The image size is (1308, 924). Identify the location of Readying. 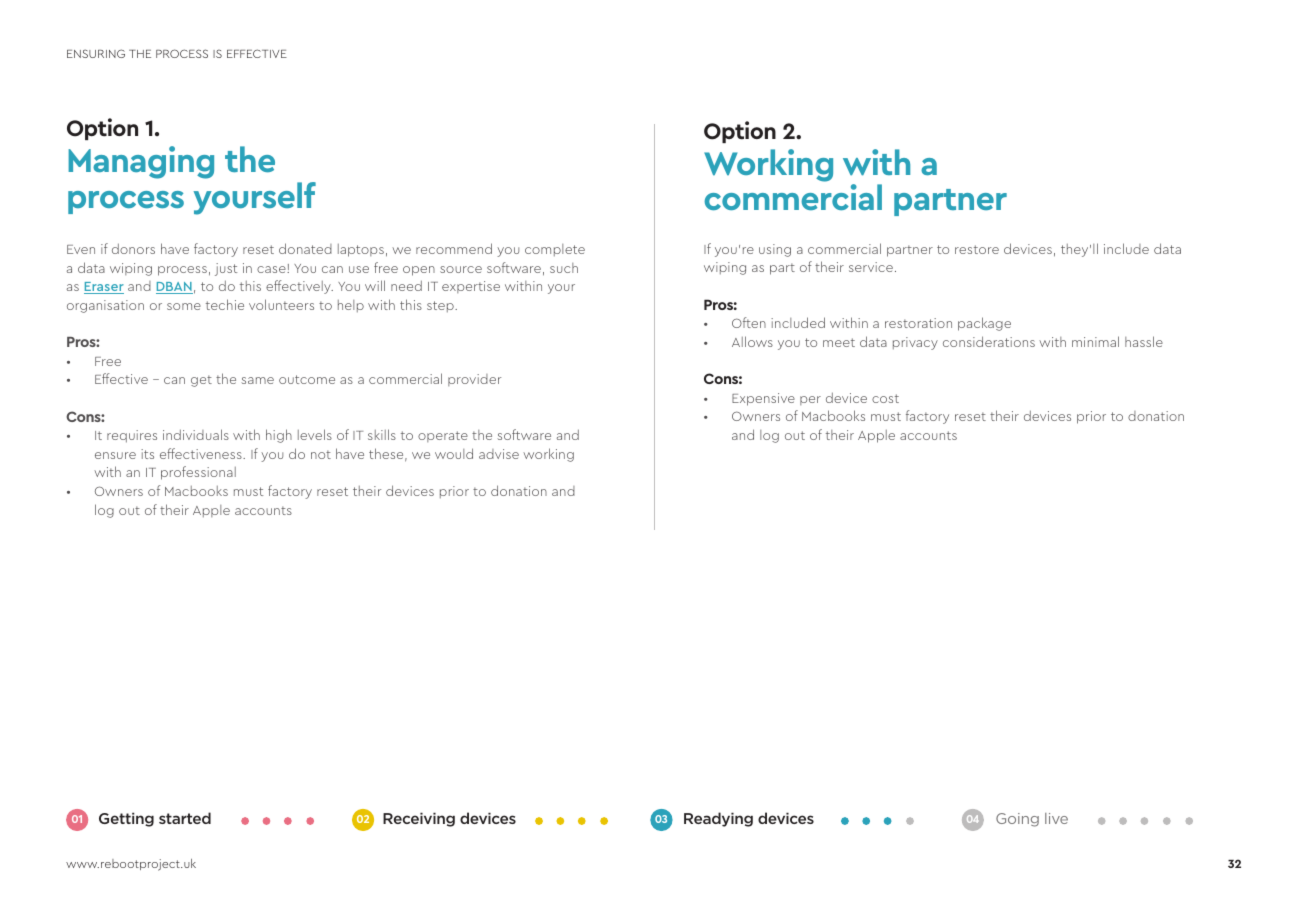
(718, 819).
